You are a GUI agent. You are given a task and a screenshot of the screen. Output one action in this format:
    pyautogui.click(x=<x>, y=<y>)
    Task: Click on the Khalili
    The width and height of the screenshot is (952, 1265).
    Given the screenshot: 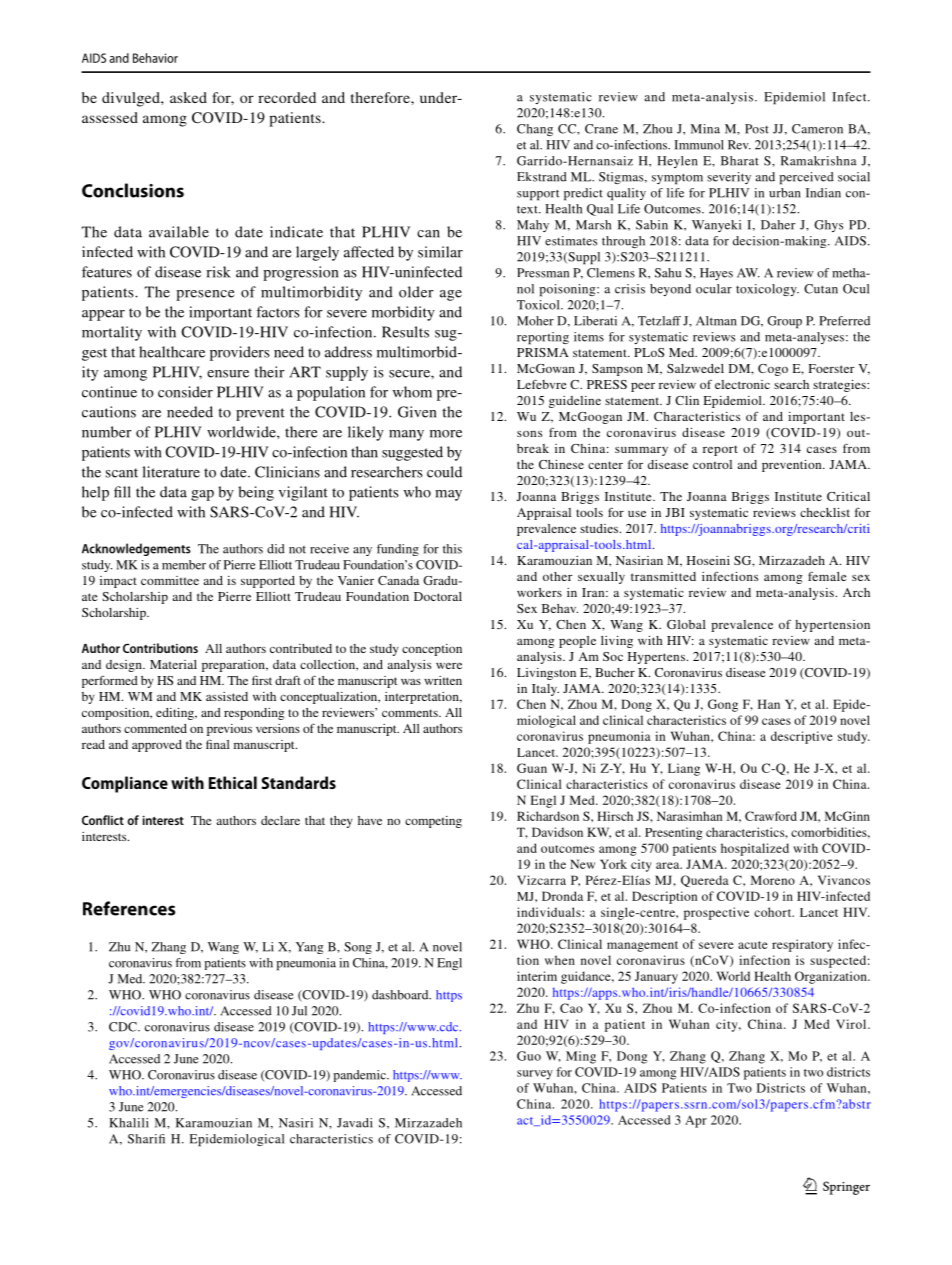 What is the action you would take?
    pyautogui.click(x=129, y=1123)
